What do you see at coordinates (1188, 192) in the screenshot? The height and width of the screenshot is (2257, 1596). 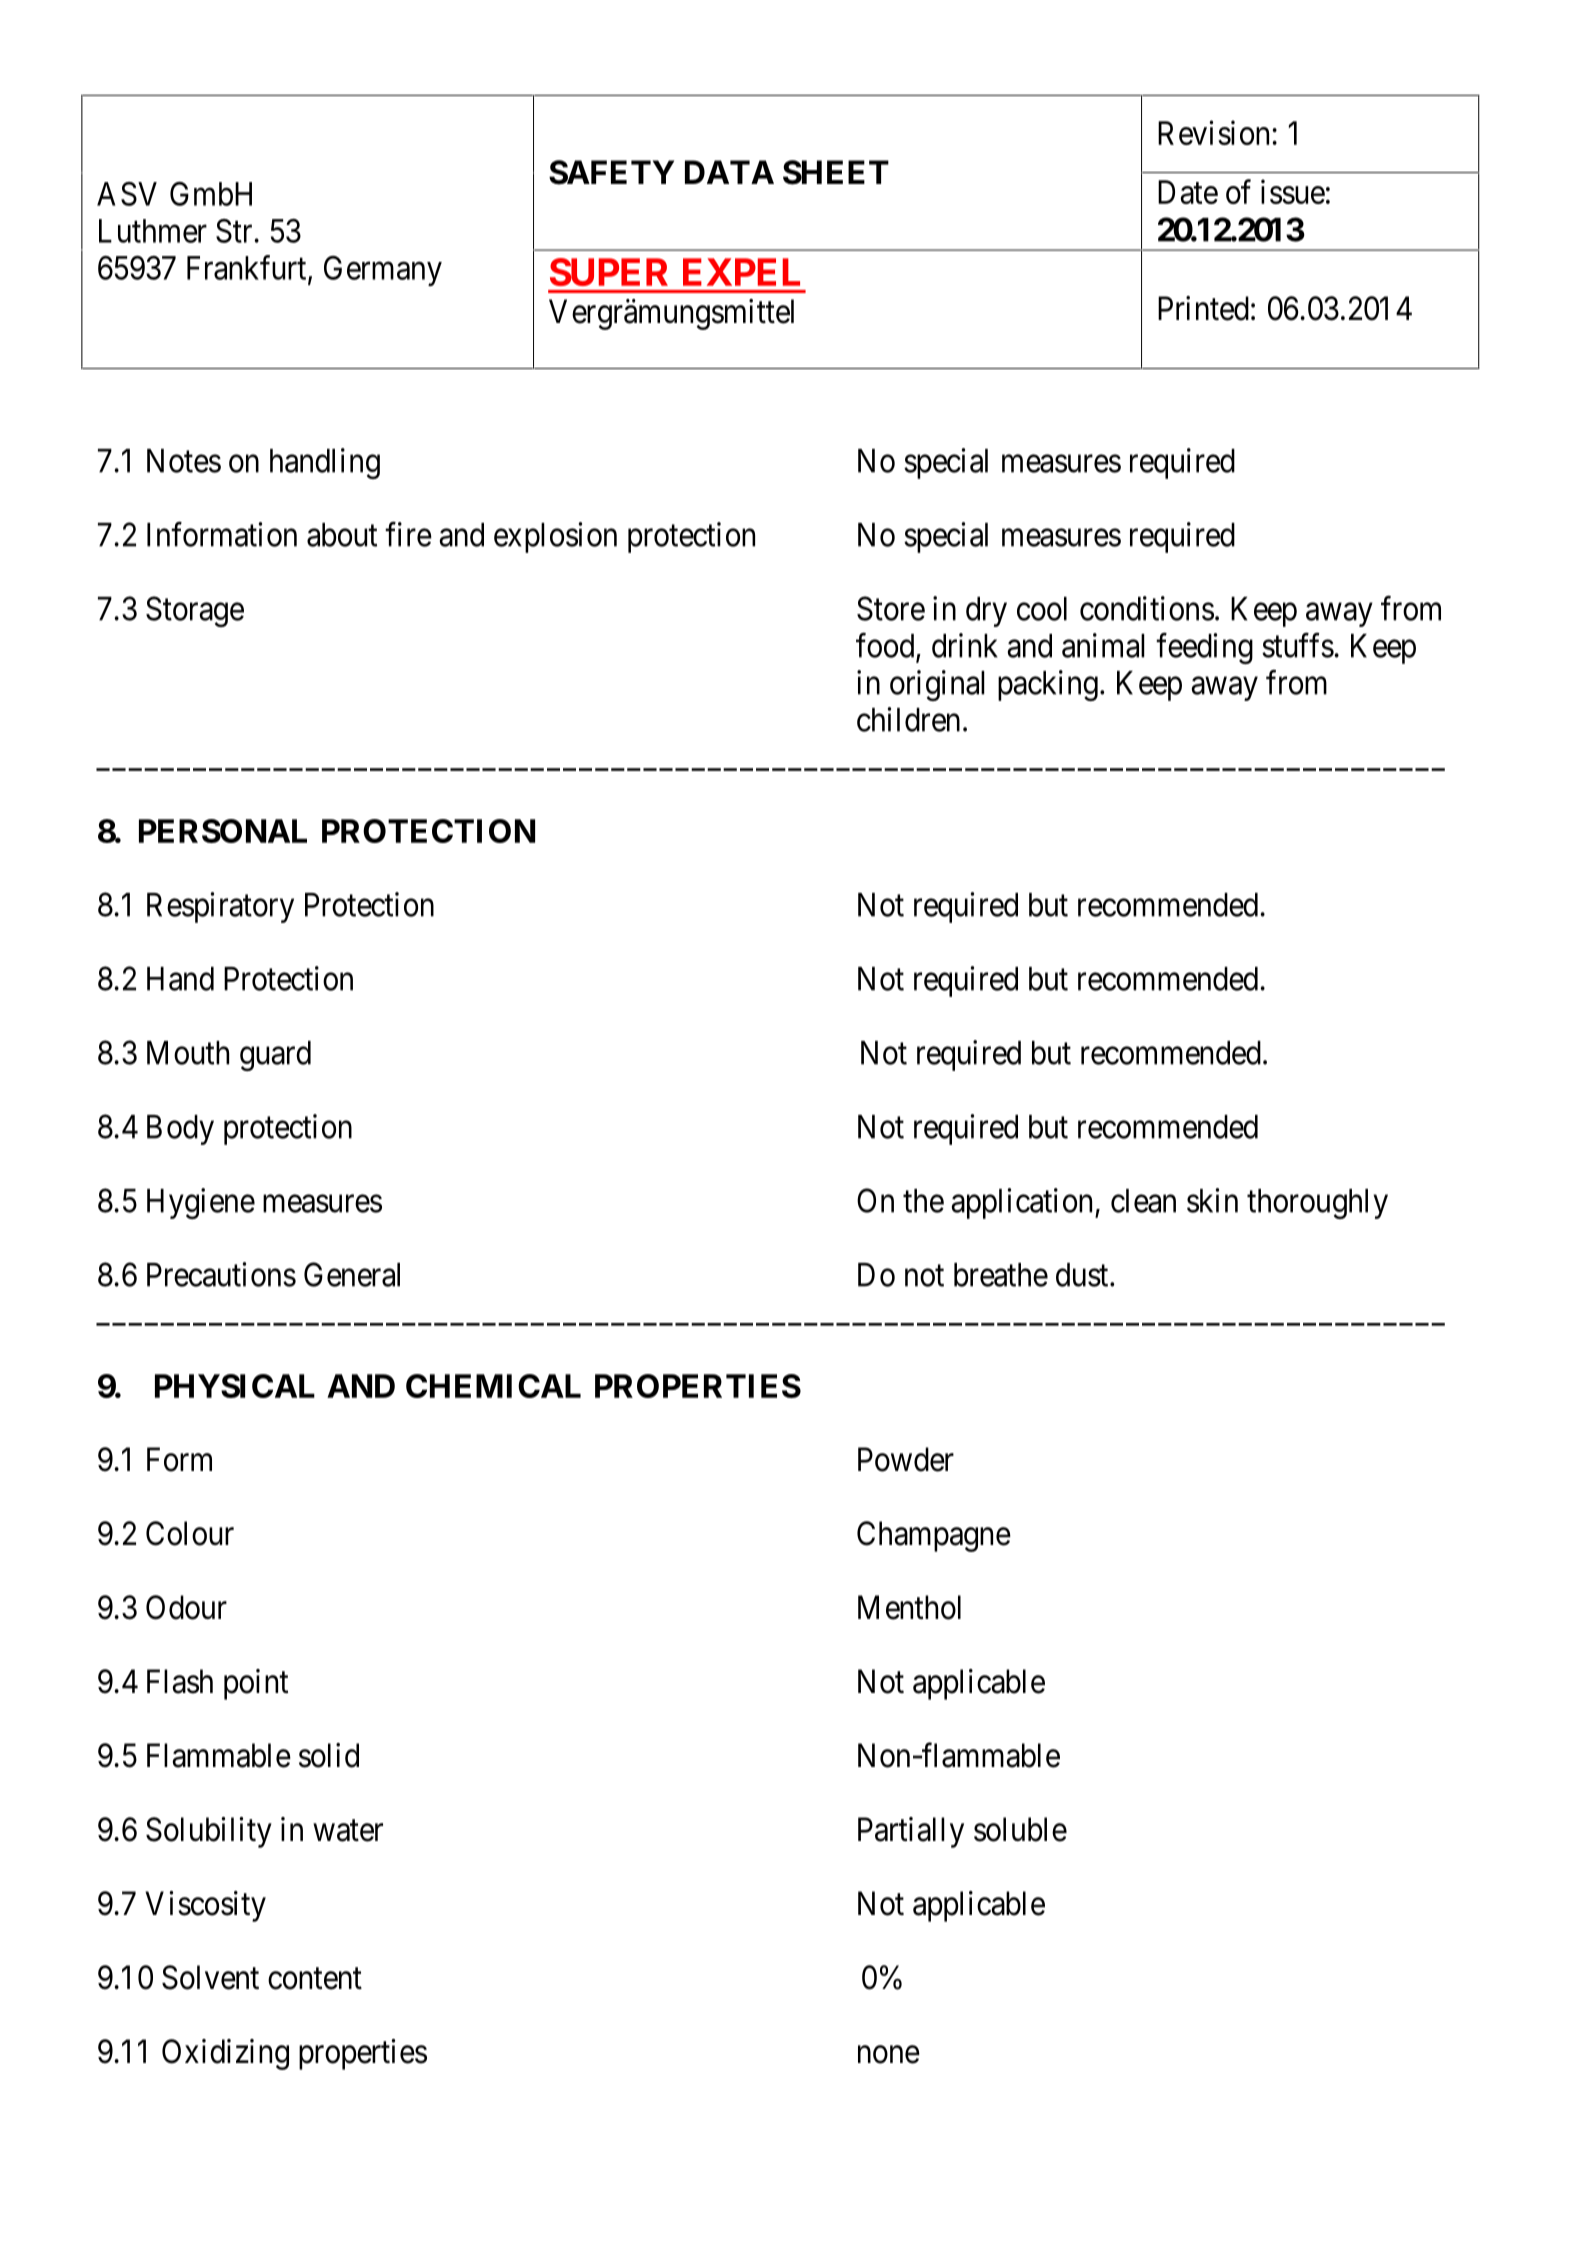 I see `Date` at bounding box center [1188, 192].
